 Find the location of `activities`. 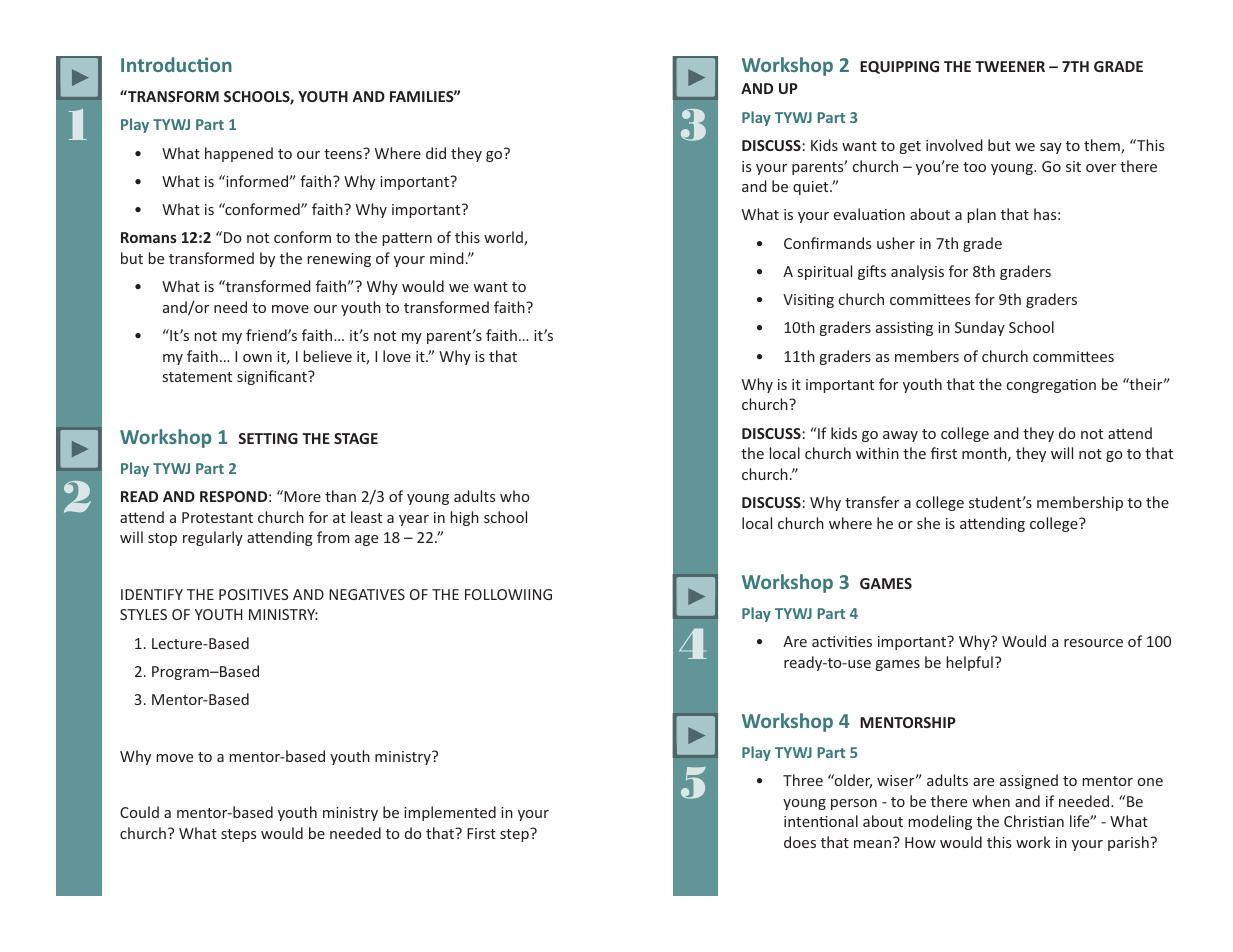

activities is located at coordinates (842, 641).
